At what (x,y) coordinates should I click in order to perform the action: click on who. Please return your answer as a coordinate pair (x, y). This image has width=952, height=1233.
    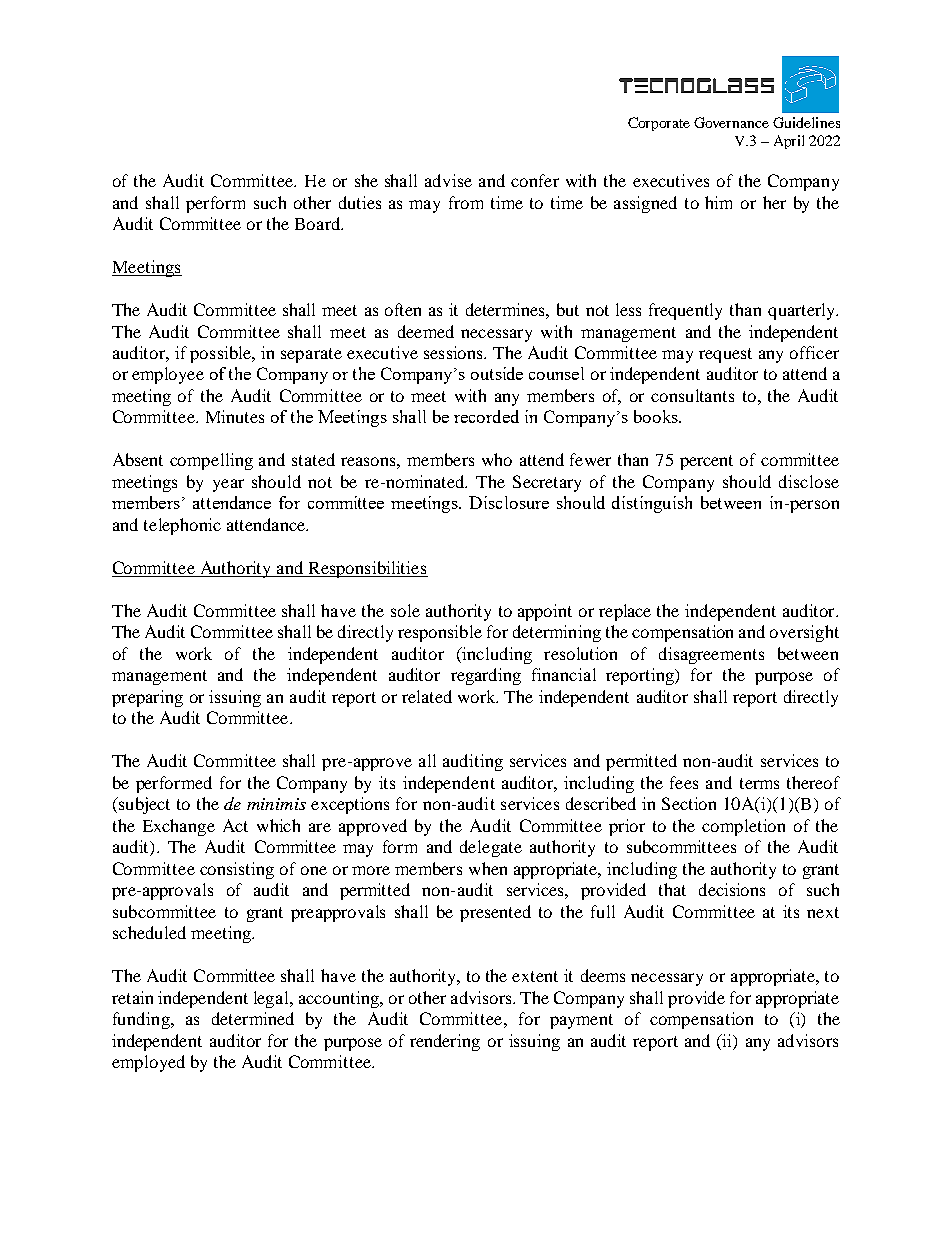
    Looking at the image, I should click on (497, 459).
